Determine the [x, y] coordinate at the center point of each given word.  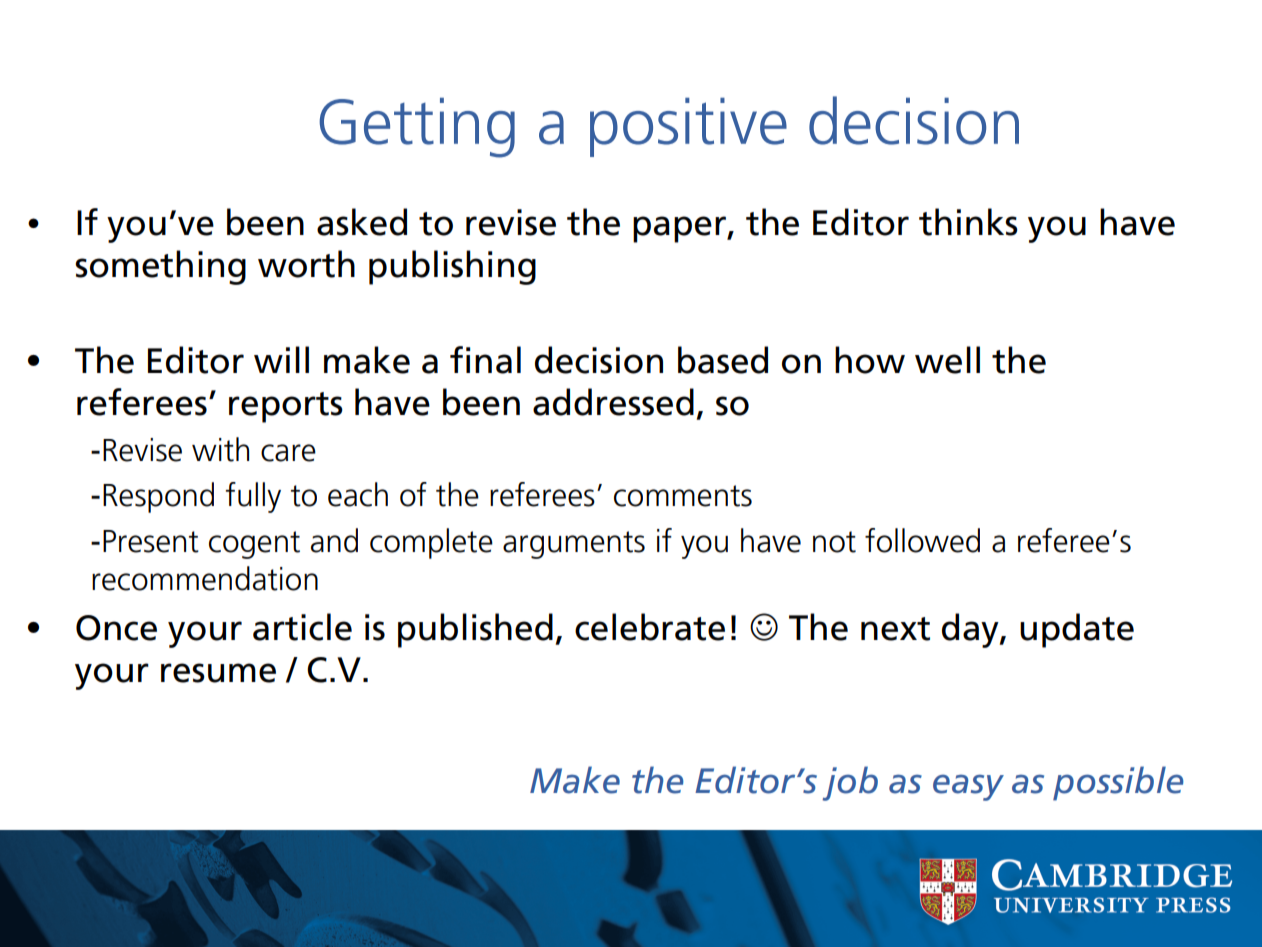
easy [968, 787]
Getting [417, 128]
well [947, 360]
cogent [254, 545]
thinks [968, 222]
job [850, 783]
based [723, 360]
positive [688, 127]
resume [218, 673]
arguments [574, 545]
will [281, 359]
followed [922, 540]
